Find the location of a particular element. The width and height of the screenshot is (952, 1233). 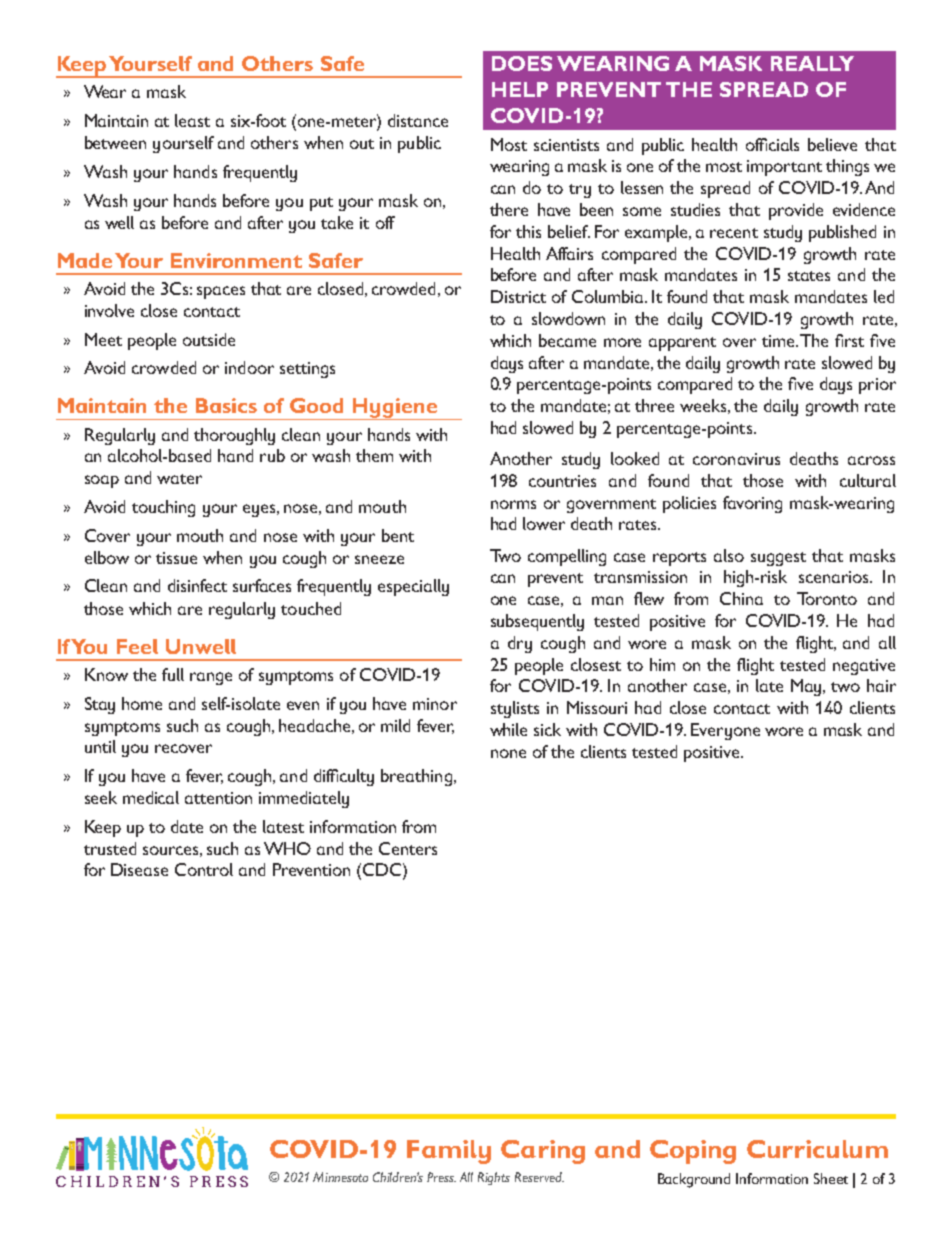

home is located at coordinates (142, 703).
